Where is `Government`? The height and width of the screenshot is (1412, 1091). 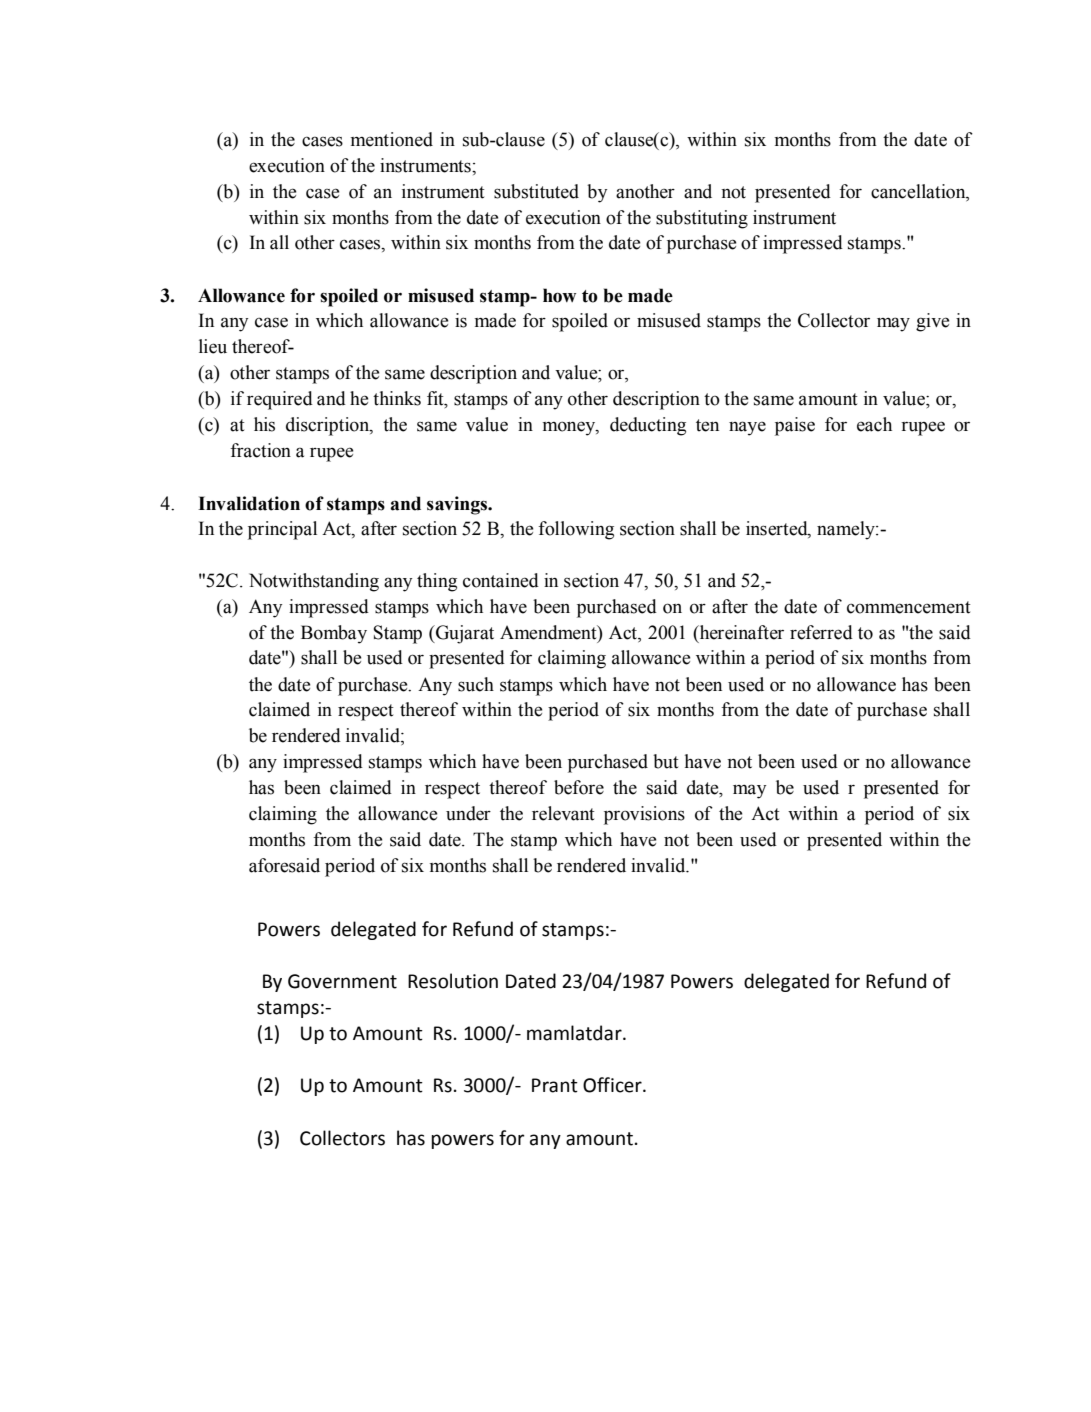 Government is located at coordinates (342, 981).
